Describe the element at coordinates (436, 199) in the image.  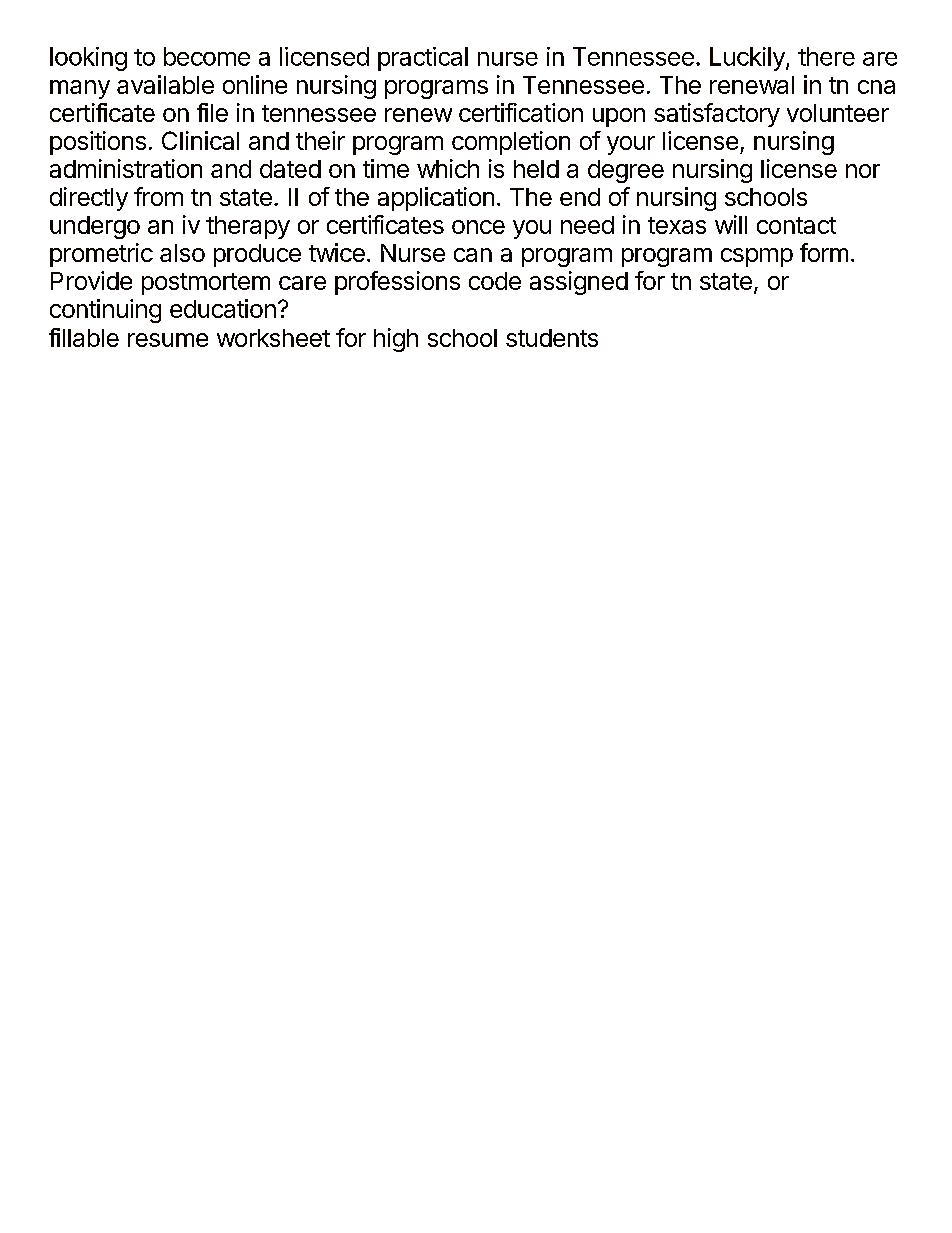
I see `application` at that location.
